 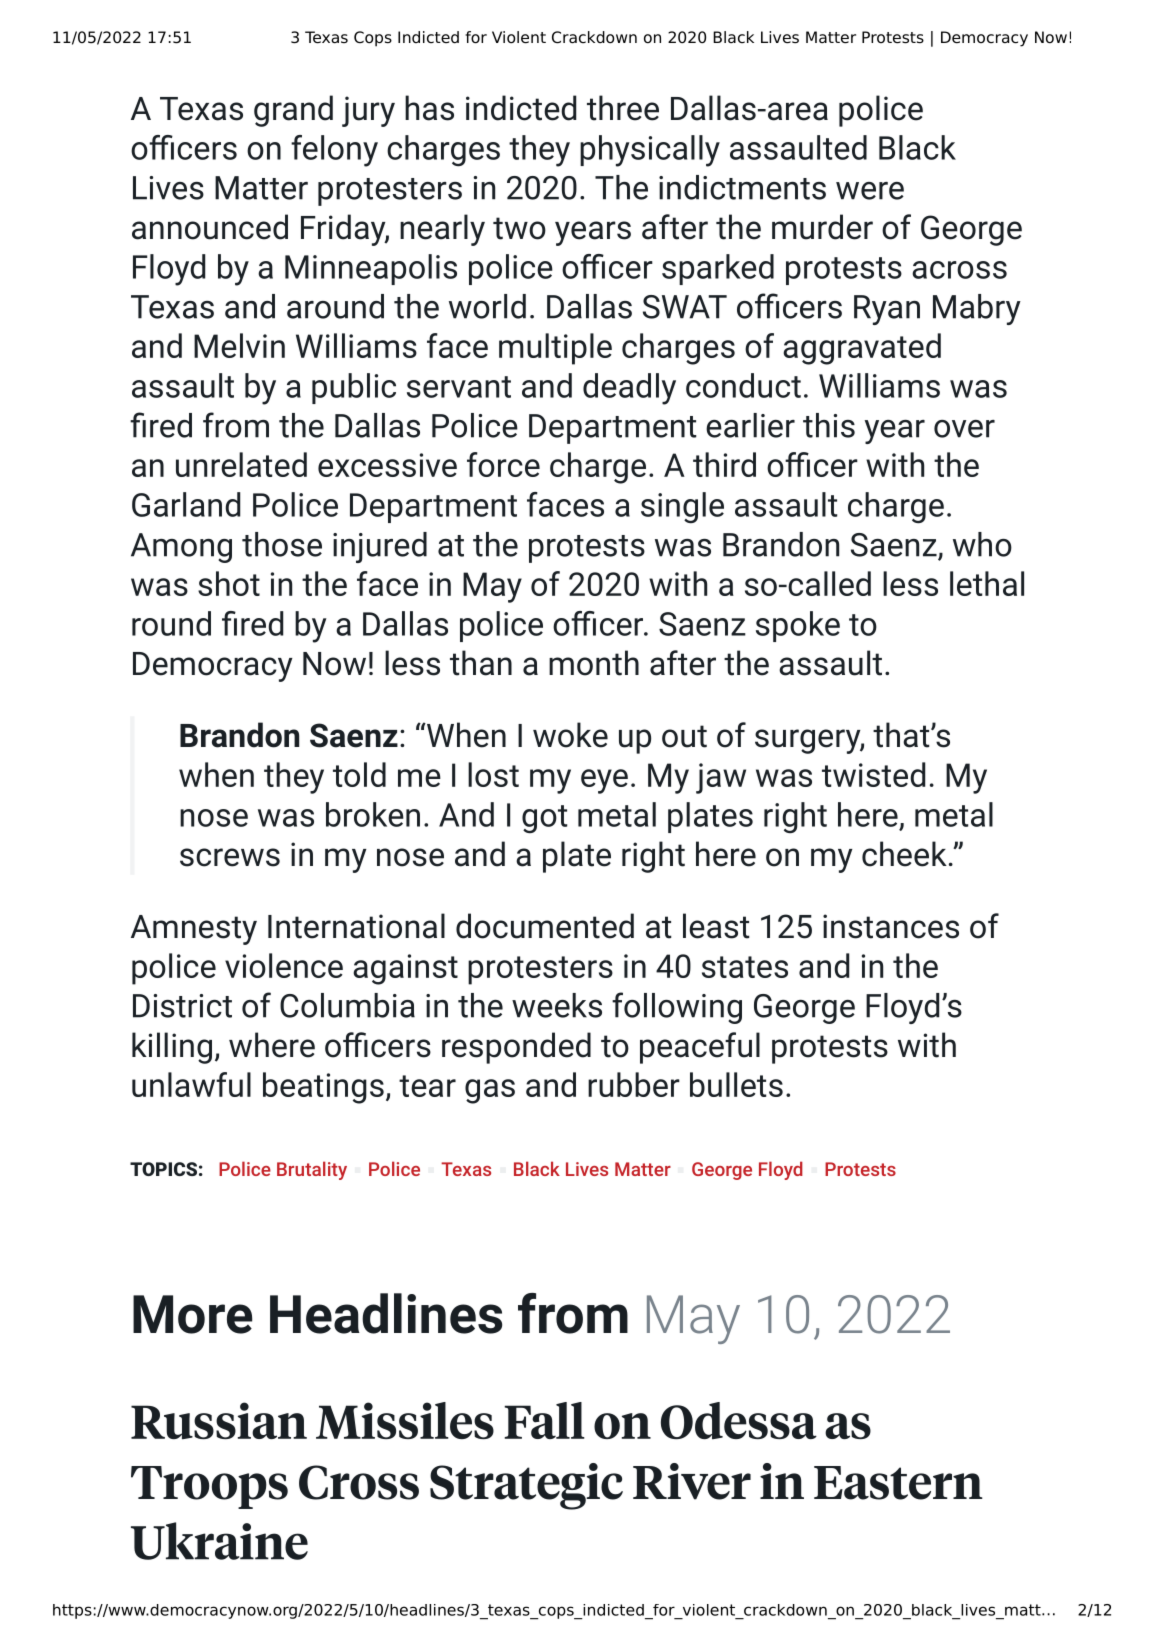 I want to click on got, so click(x=545, y=819).
